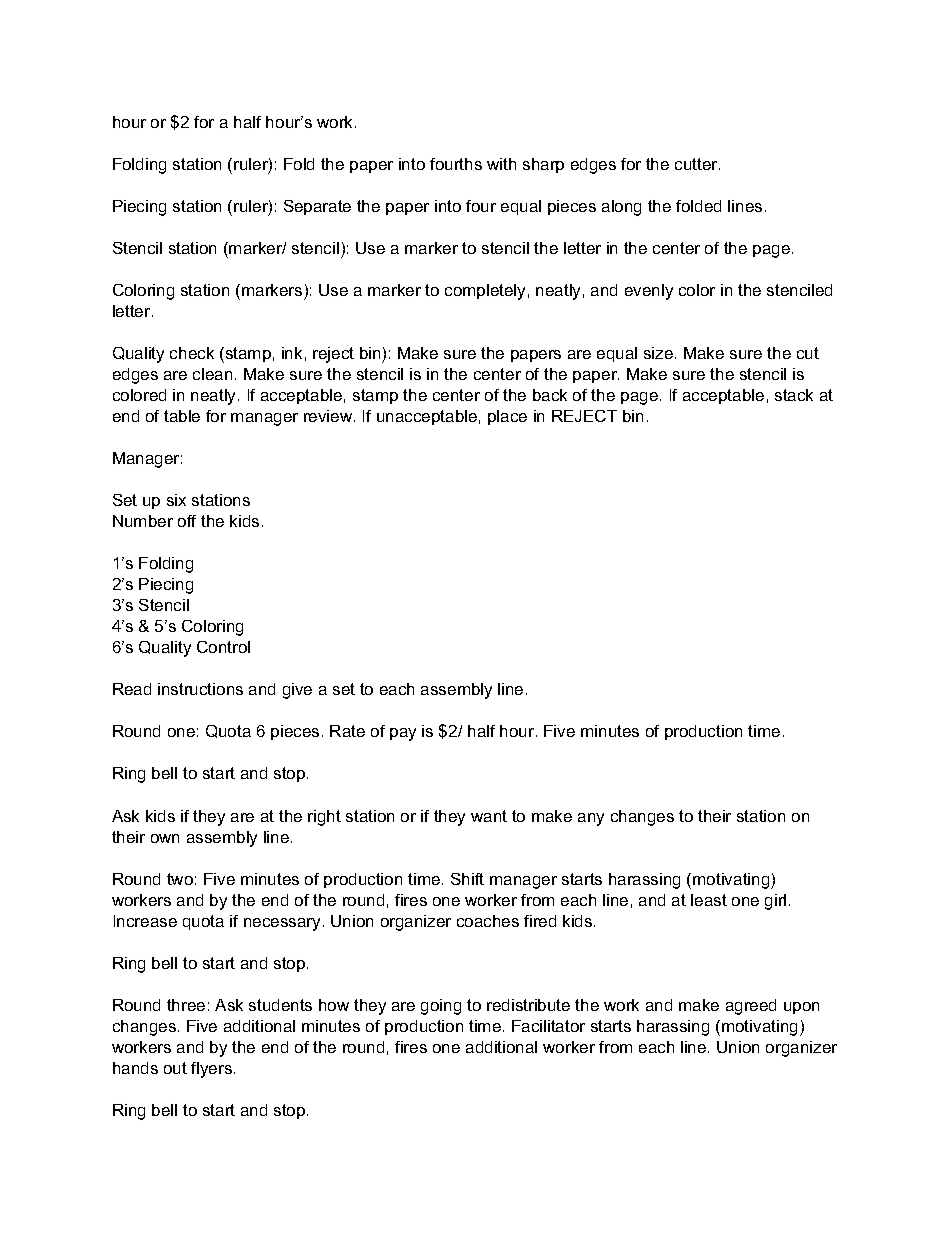 This screenshot has height=1233, width=952. Describe the element at coordinates (441, 1007) in the screenshot. I see `going` at that location.
